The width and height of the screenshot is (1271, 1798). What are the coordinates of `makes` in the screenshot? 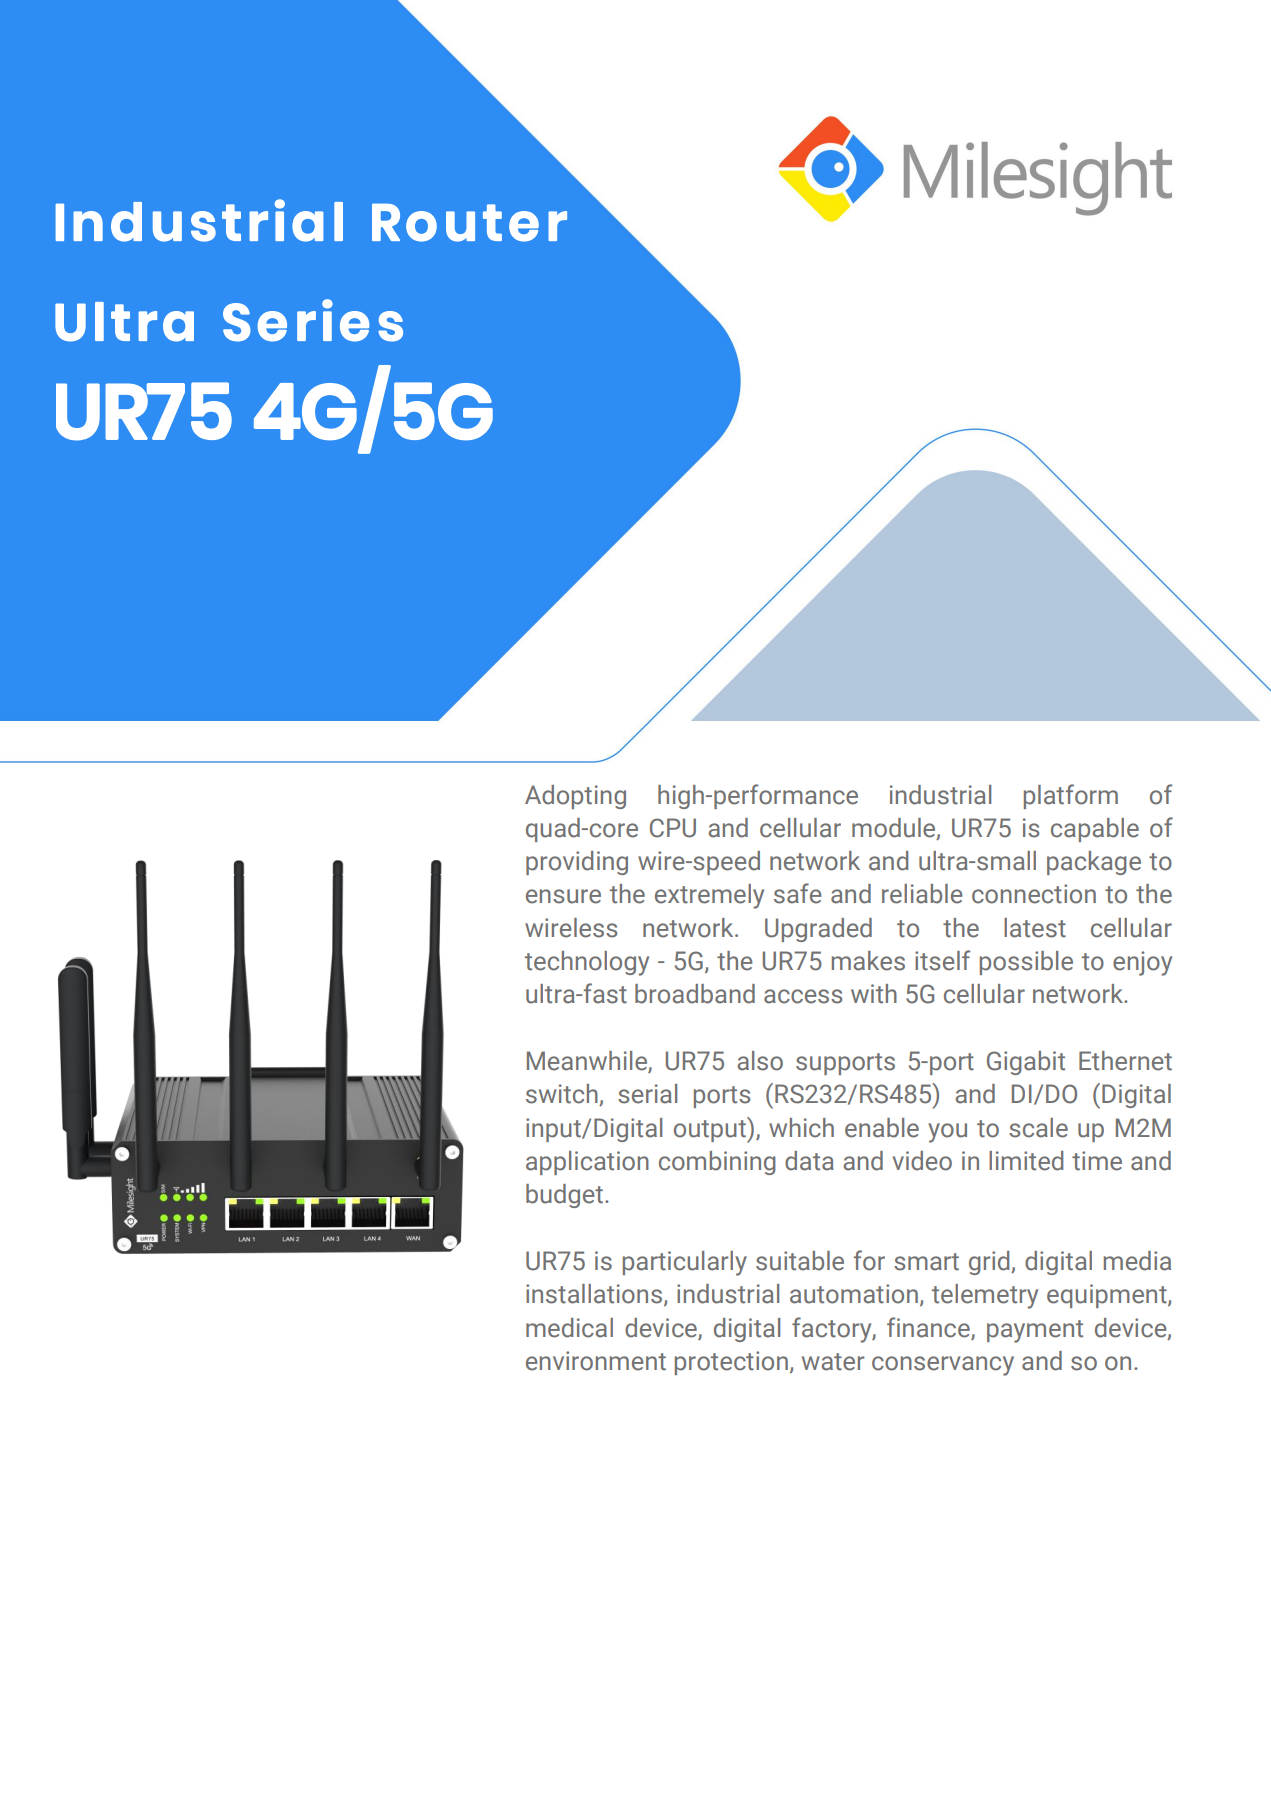 It's located at (868, 961).
